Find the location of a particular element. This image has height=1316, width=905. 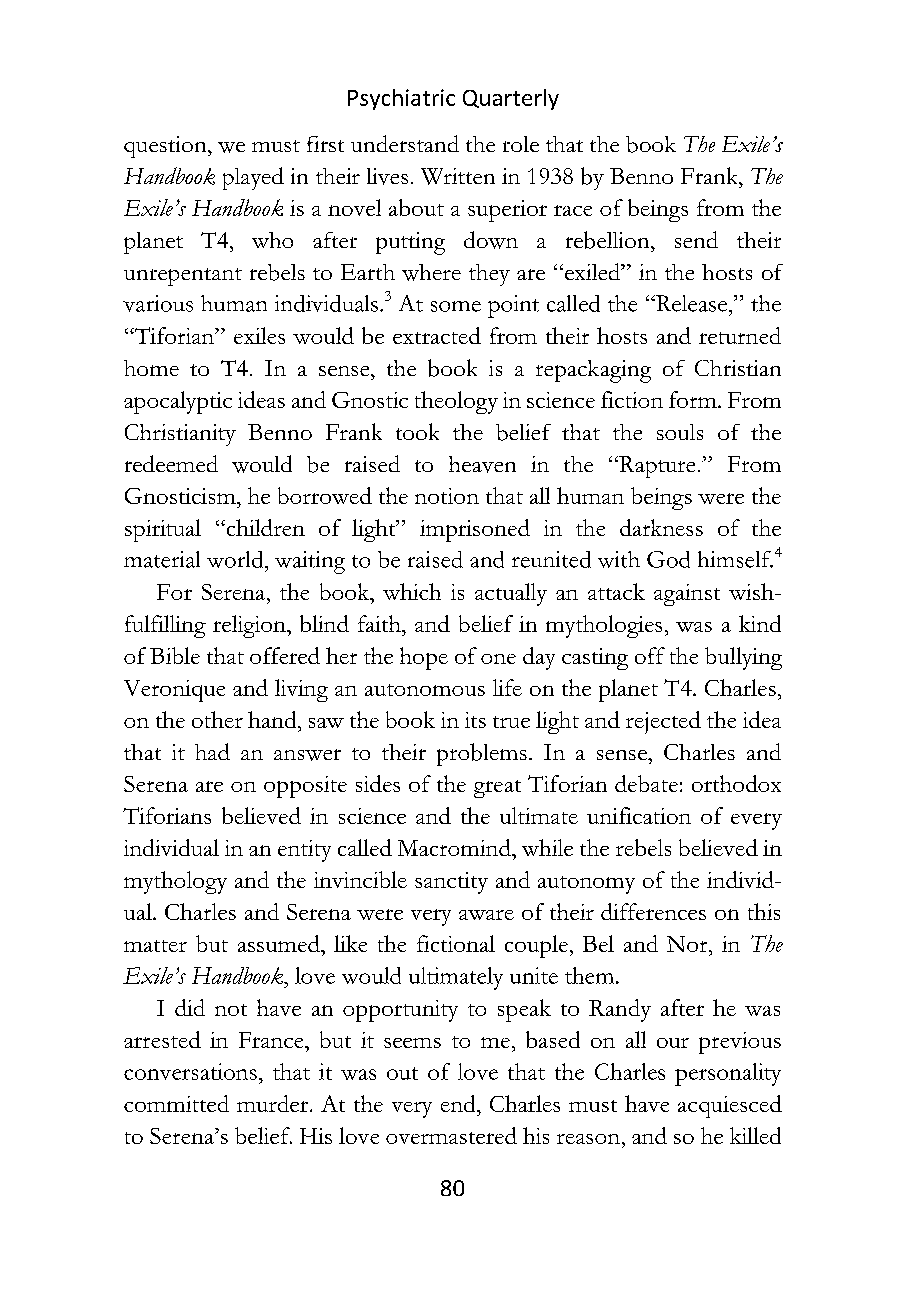

heaven is located at coordinates (482, 464).
